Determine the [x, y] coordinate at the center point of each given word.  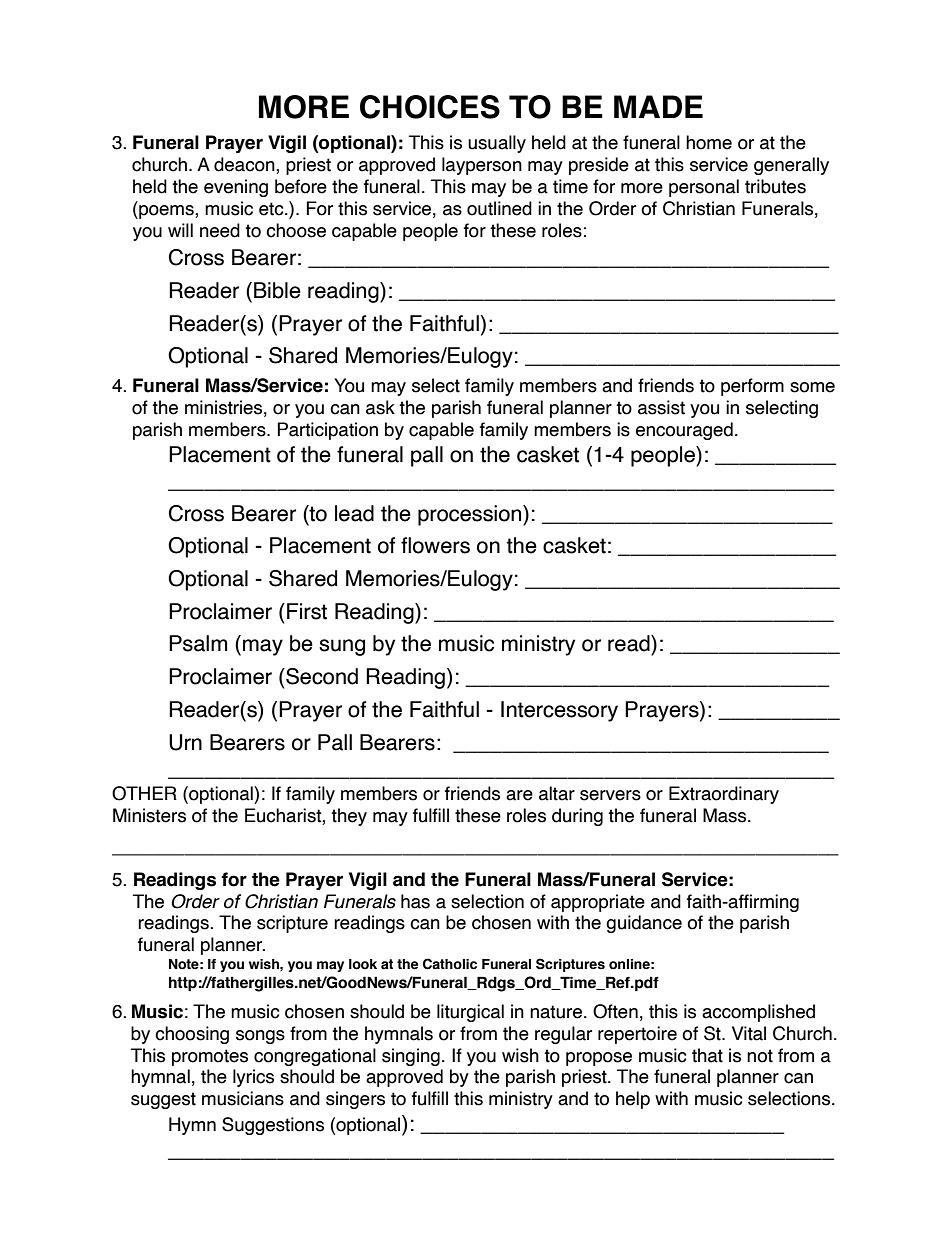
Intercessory [559, 711]
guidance [644, 924]
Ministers [149, 815]
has [415, 901]
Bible [277, 290]
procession [471, 515]
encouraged [684, 431]
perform [752, 387]
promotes [210, 1057]
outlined [499, 208]
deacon [245, 165]
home [709, 142]
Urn [185, 742]
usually [497, 144]
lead [354, 513]
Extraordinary [724, 795]
